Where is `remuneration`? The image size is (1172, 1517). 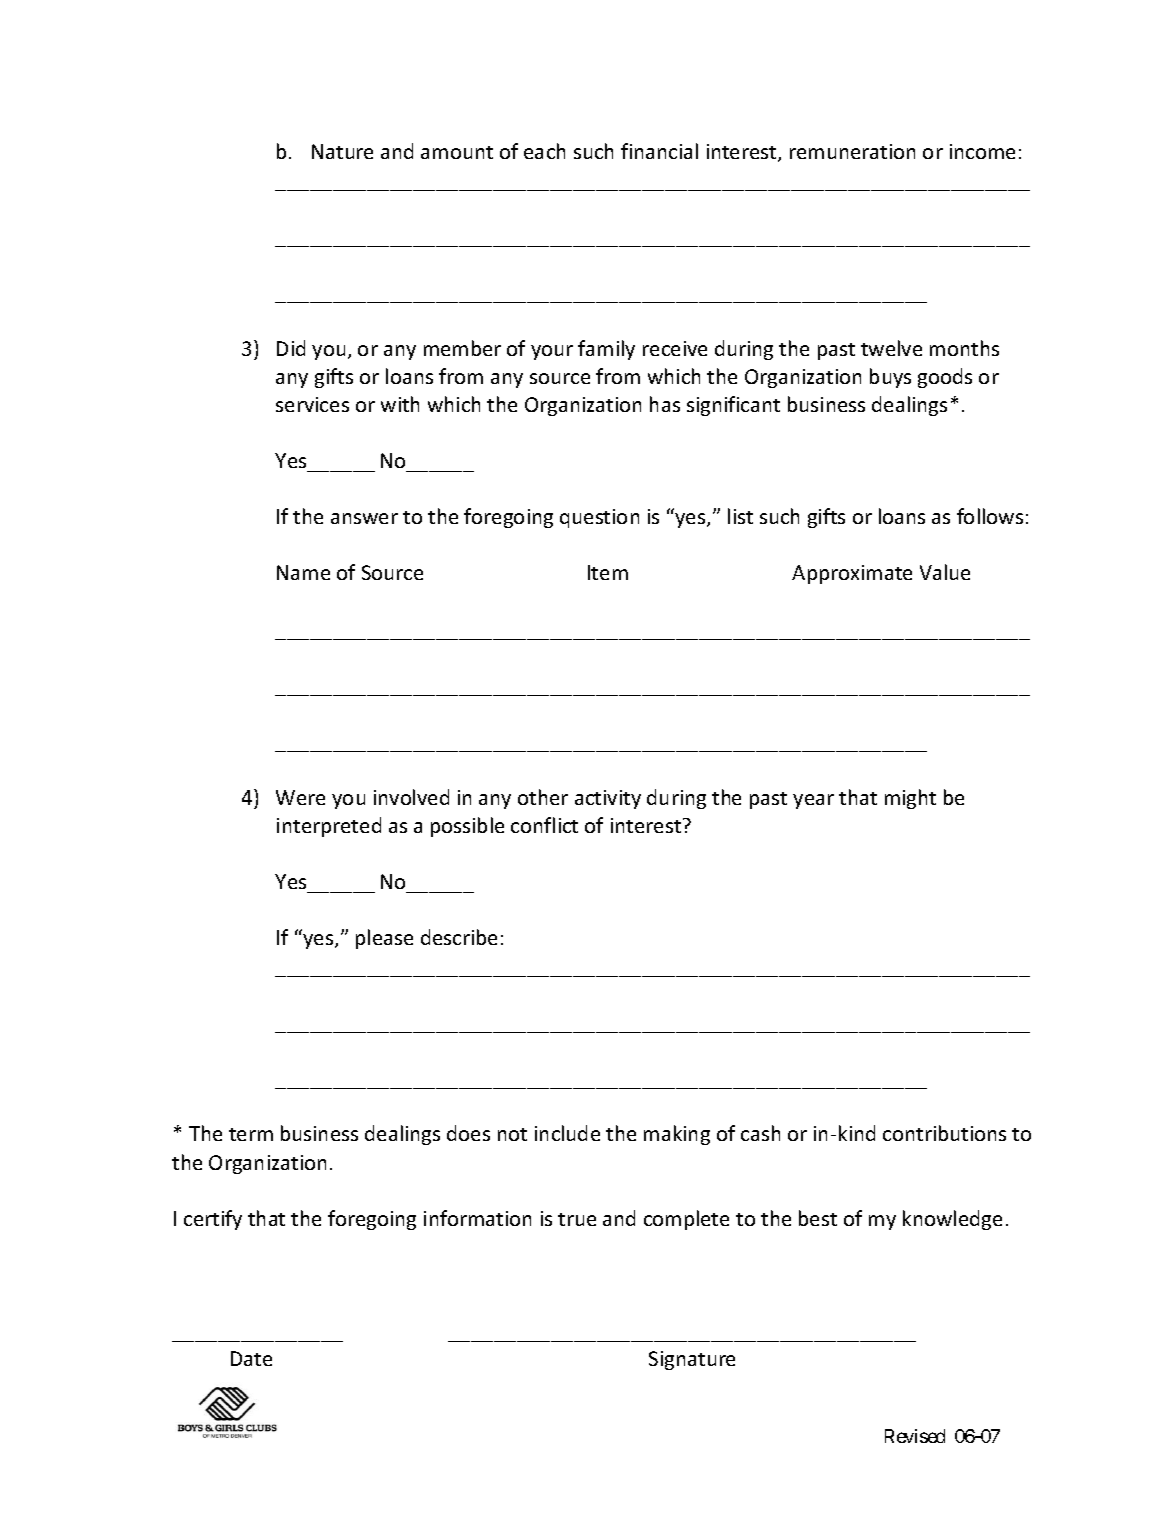 remuneration is located at coordinates (852, 151).
